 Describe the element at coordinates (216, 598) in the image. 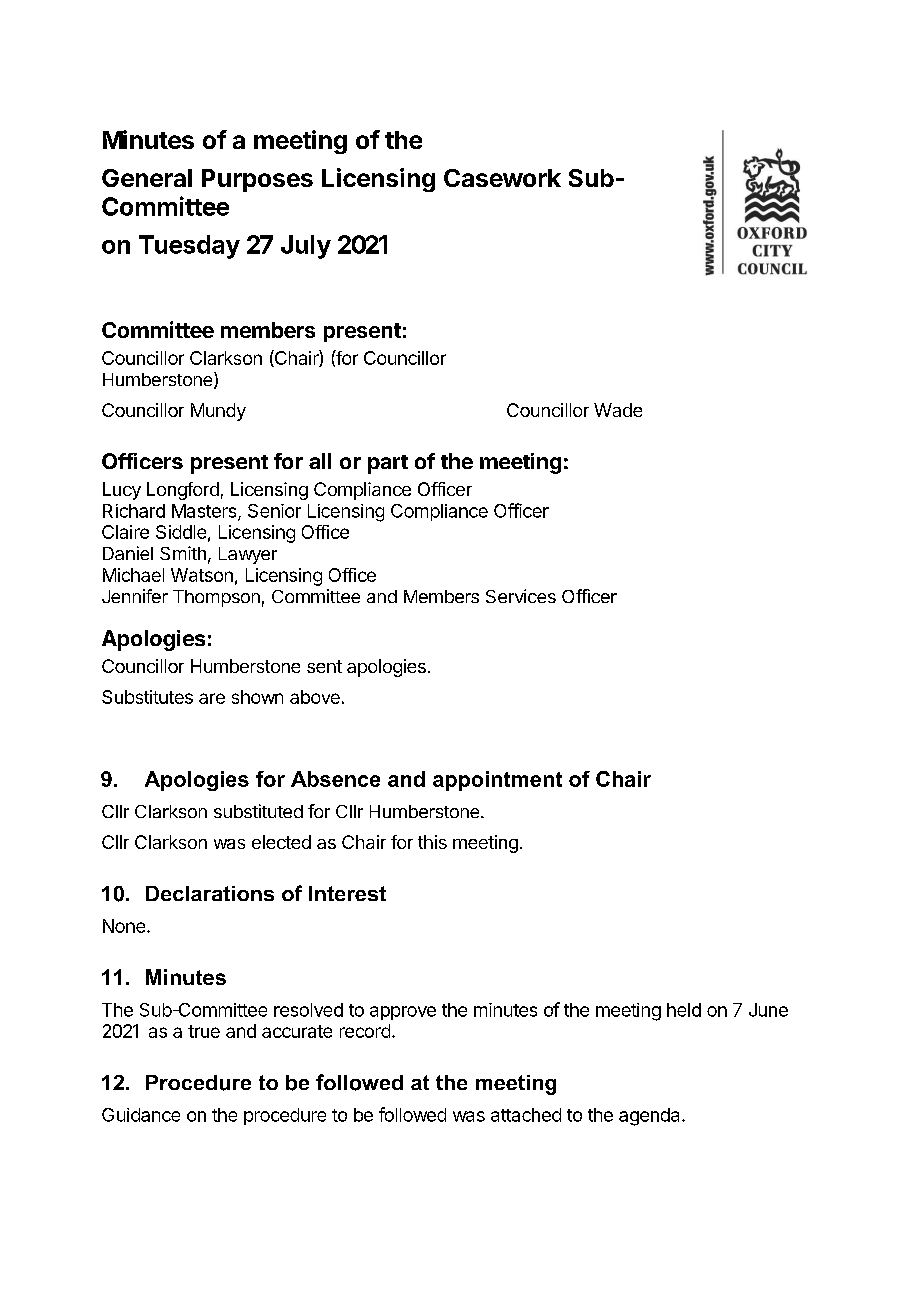

I see `Thompson` at that location.
